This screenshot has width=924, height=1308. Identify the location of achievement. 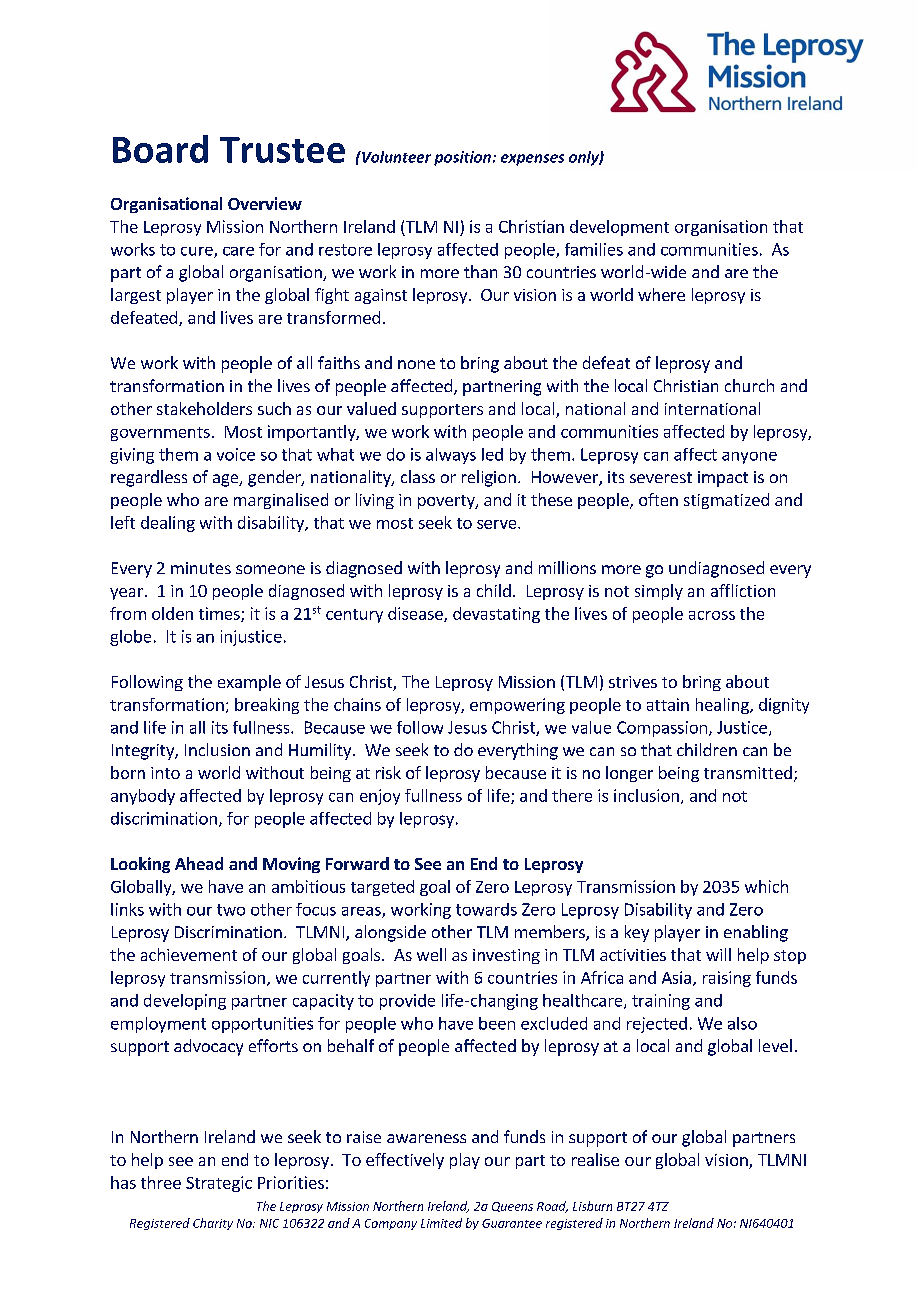
(189, 954).
